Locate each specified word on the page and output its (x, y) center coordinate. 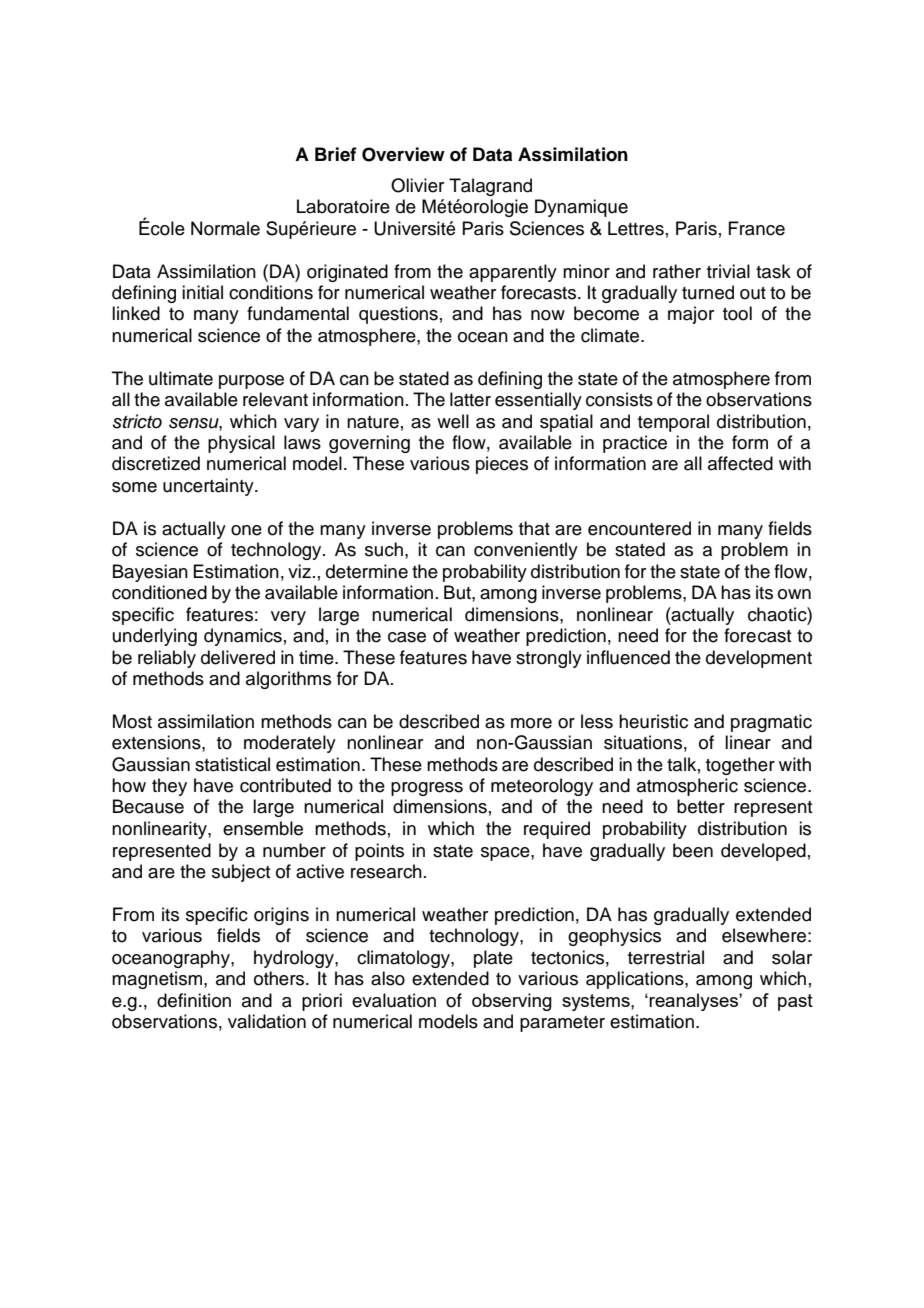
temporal (673, 423)
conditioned (159, 592)
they (169, 787)
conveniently (526, 551)
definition (194, 1000)
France (756, 228)
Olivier (417, 185)
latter (470, 399)
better (701, 806)
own (794, 594)
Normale (225, 228)
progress (427, 789)
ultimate (181, 378)
